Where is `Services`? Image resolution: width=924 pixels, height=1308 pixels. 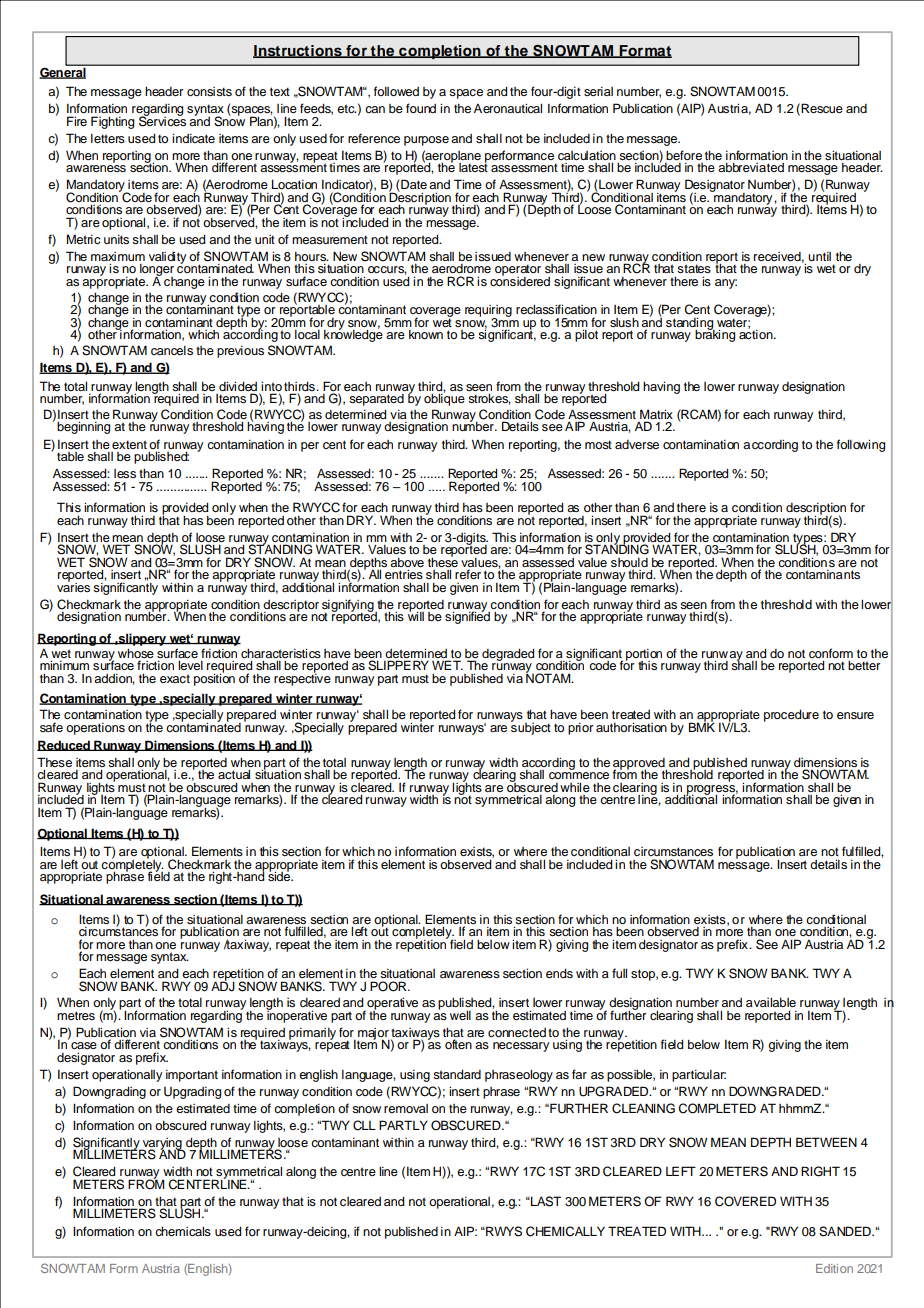
Services is located at coordinates (162, 120).
